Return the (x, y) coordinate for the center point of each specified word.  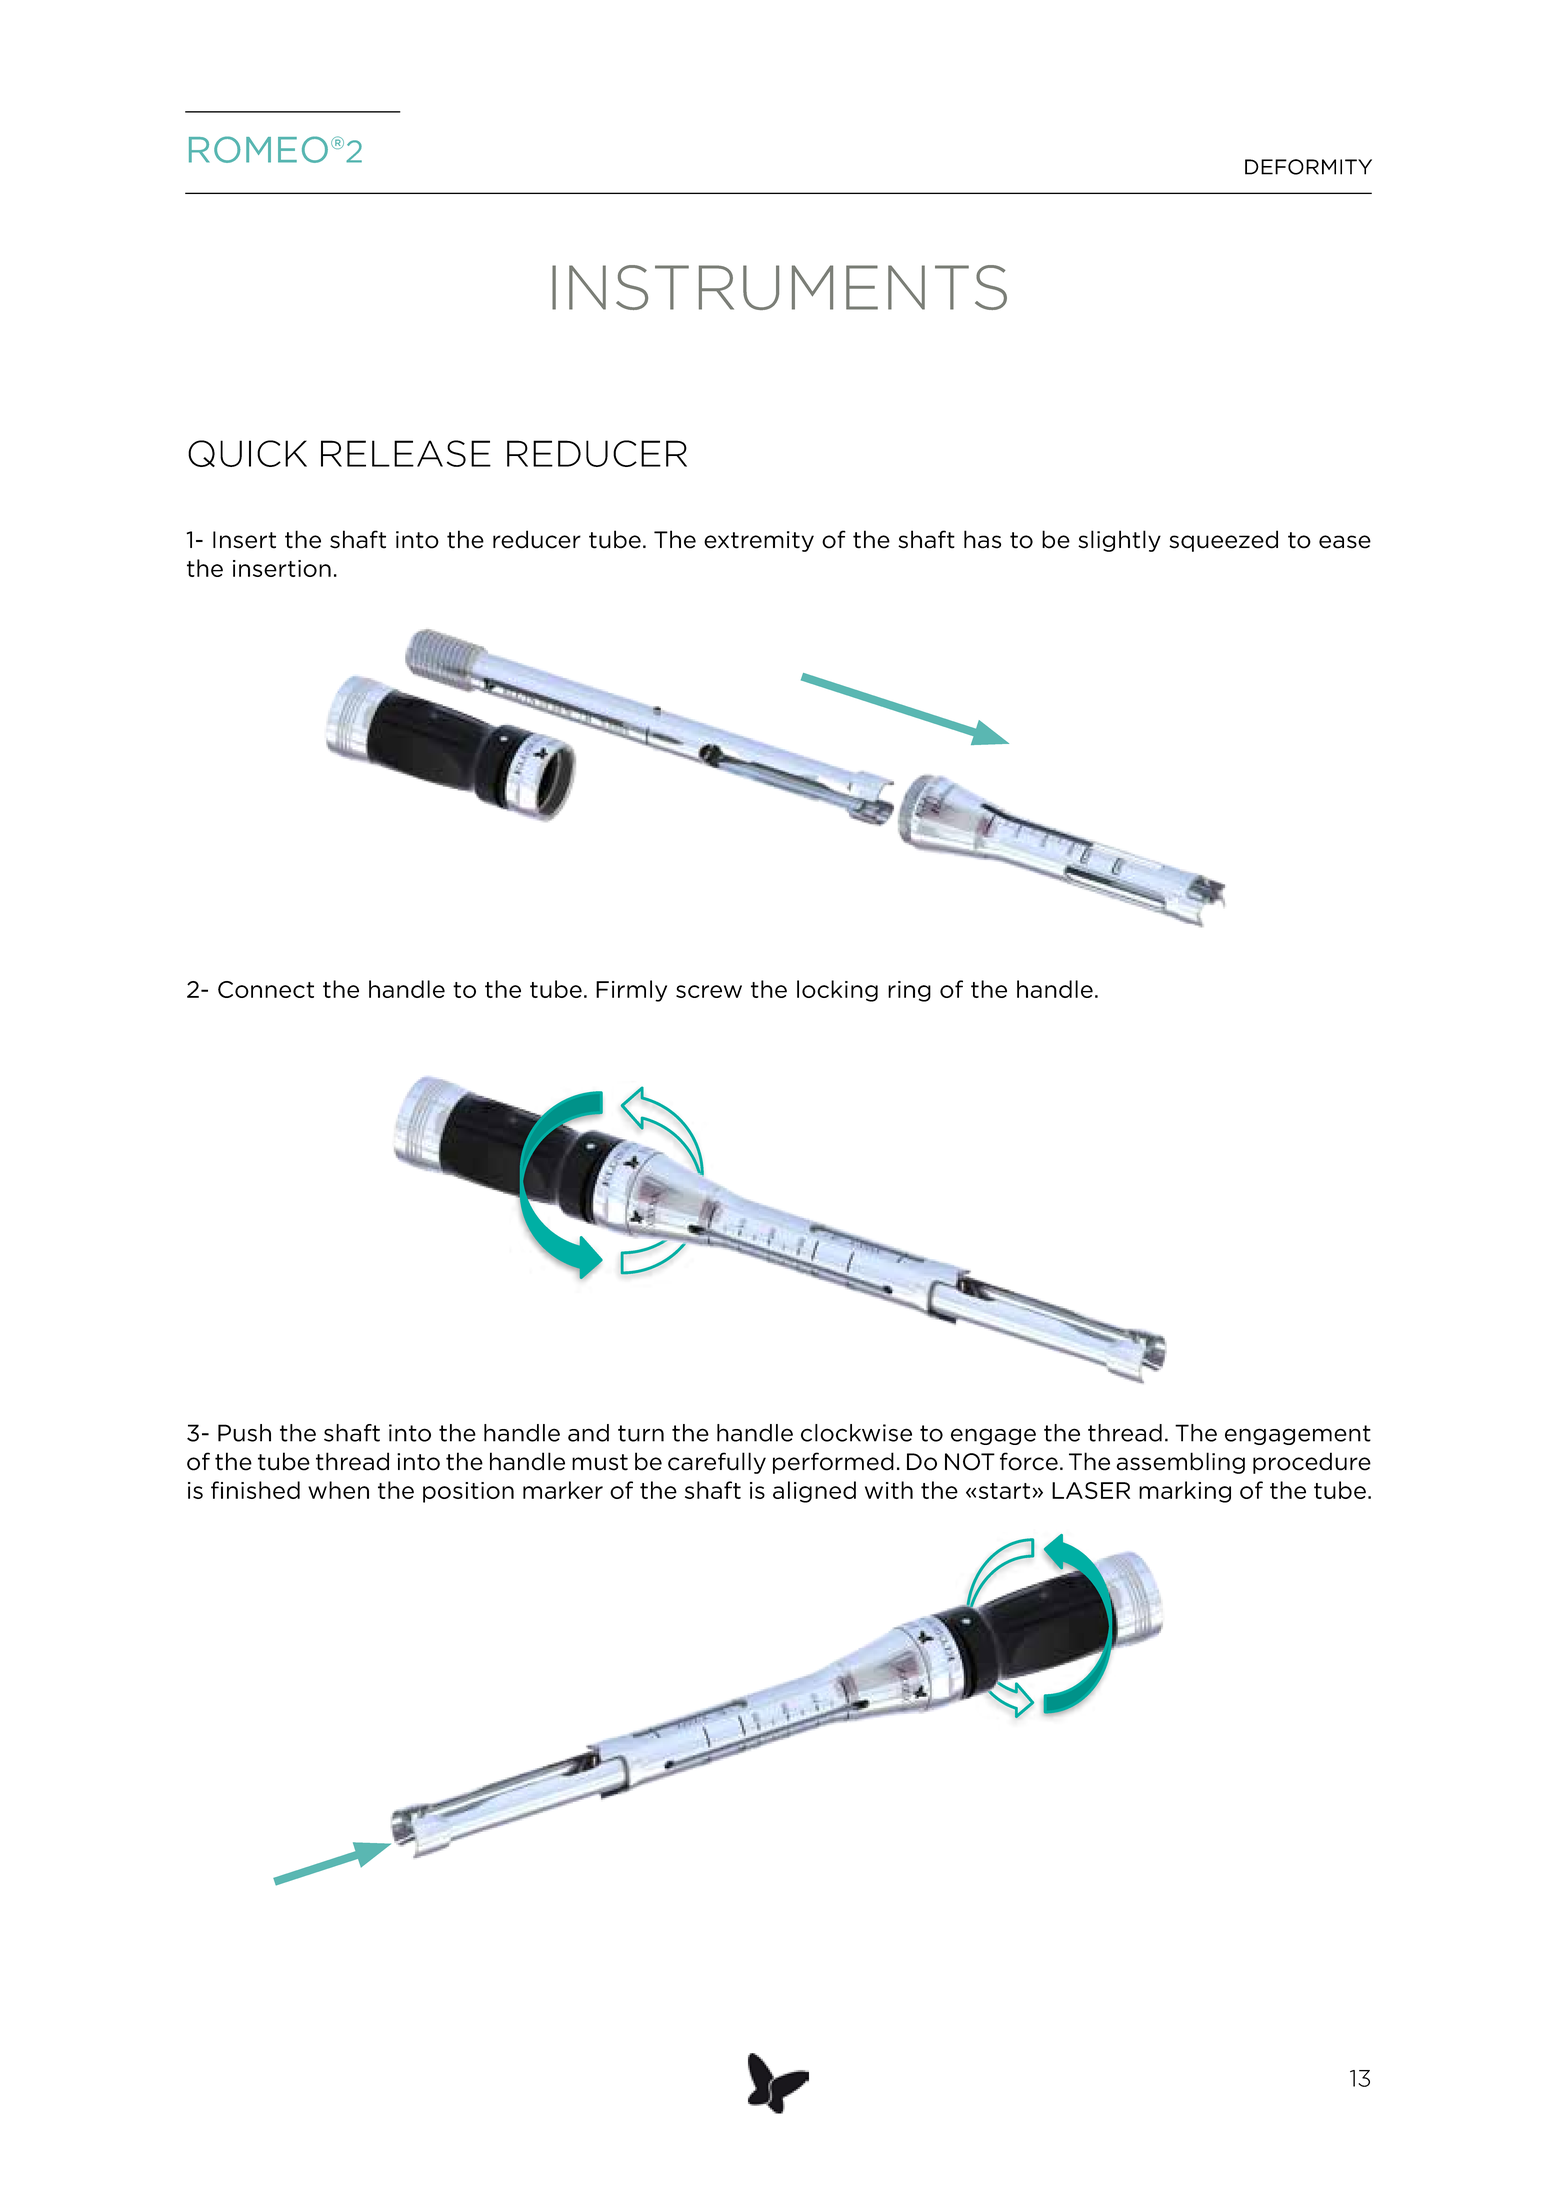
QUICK (247, 453)
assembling (1180, 1463)
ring (909, 991)
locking (837, 991)
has (982, 539)
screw (709, 991)
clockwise (856, 1433)
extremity (759, 541)
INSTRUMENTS (779, 287)
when (338, 1490)
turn (641, 1433)
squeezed (1223, 541)
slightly (1119, 541)
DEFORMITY (1308, 167)
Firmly (631, 991)
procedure (1312, 1463)
